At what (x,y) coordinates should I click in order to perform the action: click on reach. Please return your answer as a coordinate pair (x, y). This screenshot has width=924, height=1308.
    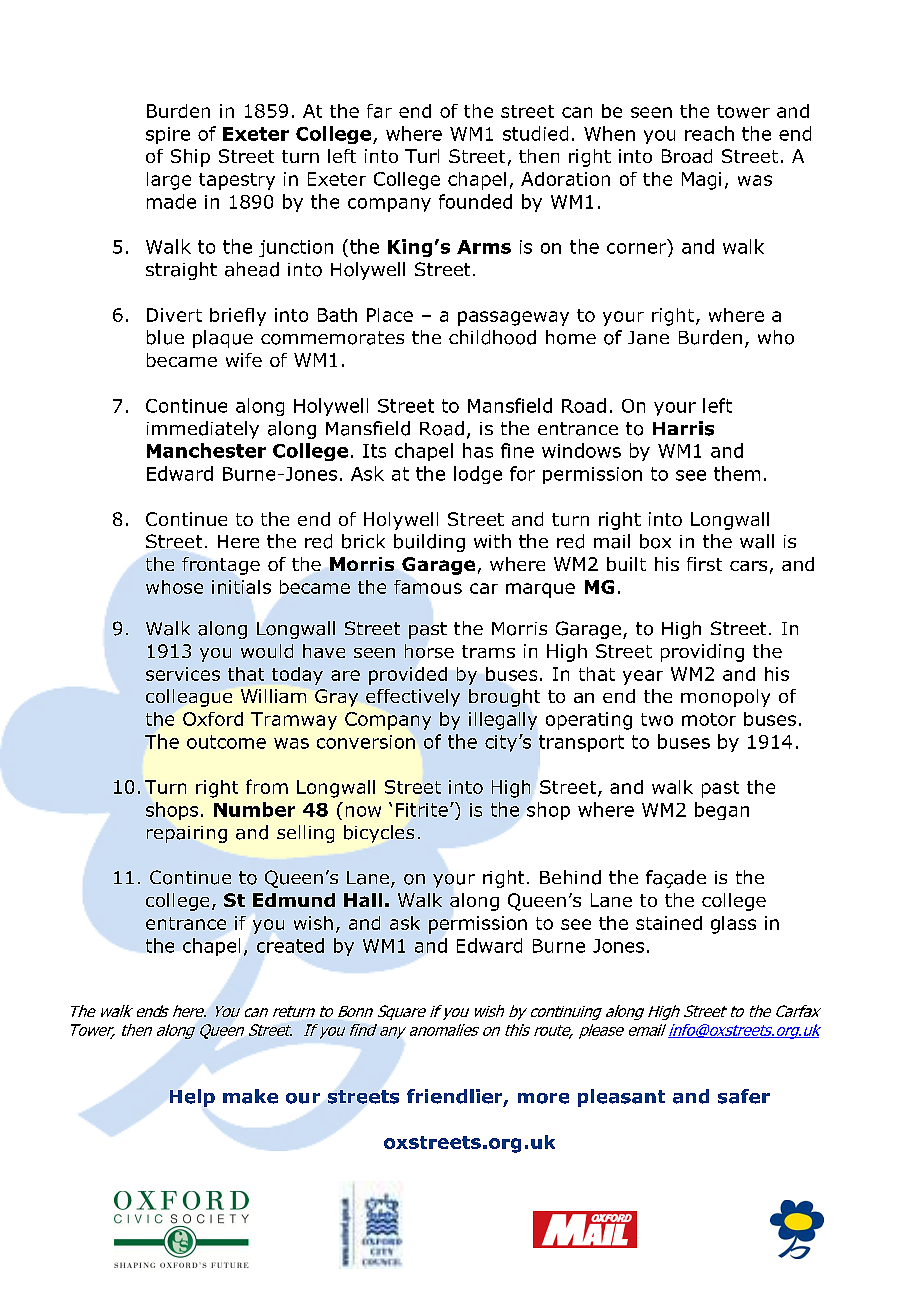
    Looking at the image, I should click on (709, 133).
